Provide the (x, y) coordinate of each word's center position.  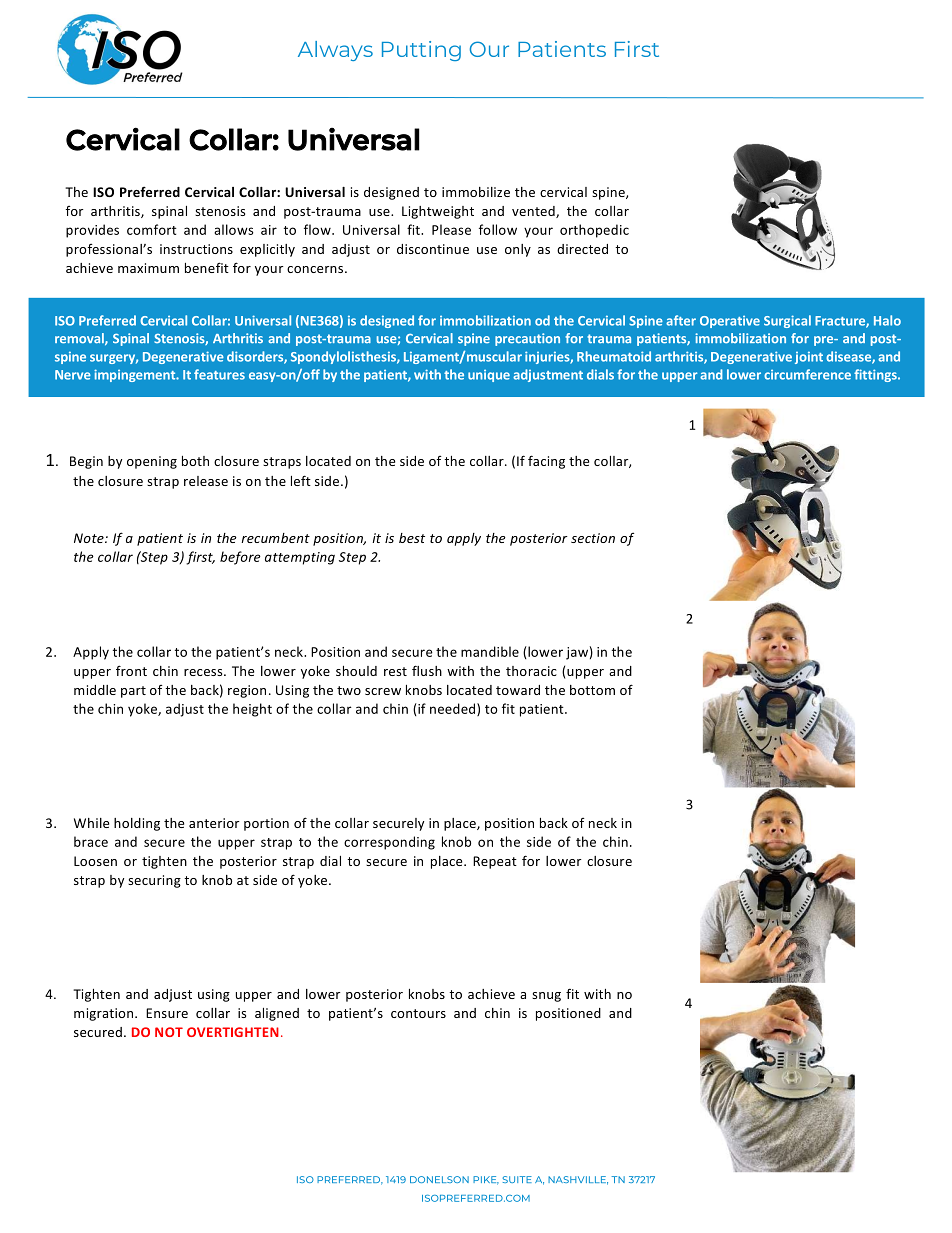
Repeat (495, 862)
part (133, 692)
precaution (527, 339)
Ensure (167, 1013)
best (412, 538)
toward (518, 690)
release (206, 481)
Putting (421, 51)
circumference (807, 374)
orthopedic (594, 231)
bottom (592, 690)
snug (546, 997)
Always (335, 51)
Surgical (787, 321)
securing (154, 881)
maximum (148, 268)
